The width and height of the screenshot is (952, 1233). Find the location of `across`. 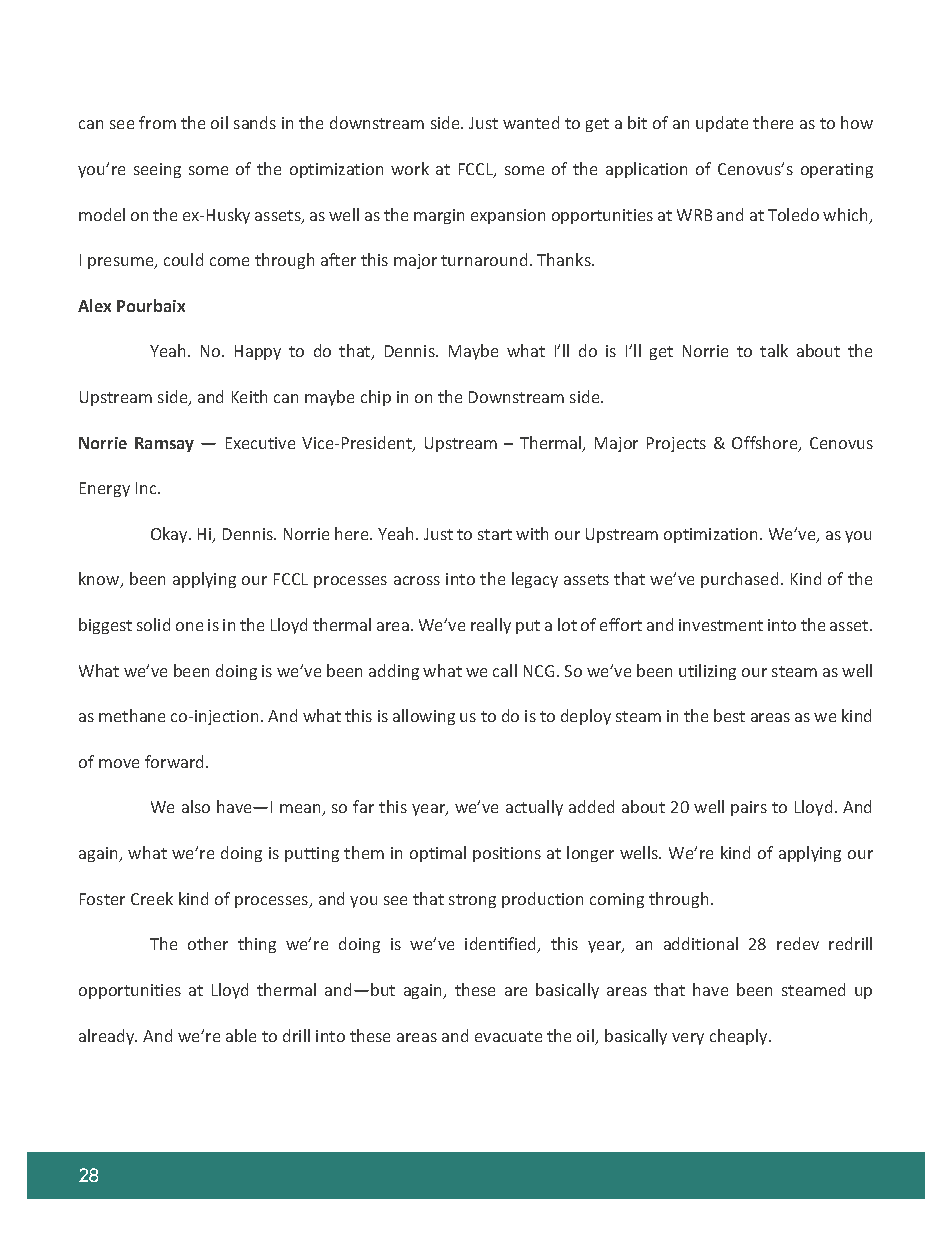

across is located at coordinates (417, 580).
